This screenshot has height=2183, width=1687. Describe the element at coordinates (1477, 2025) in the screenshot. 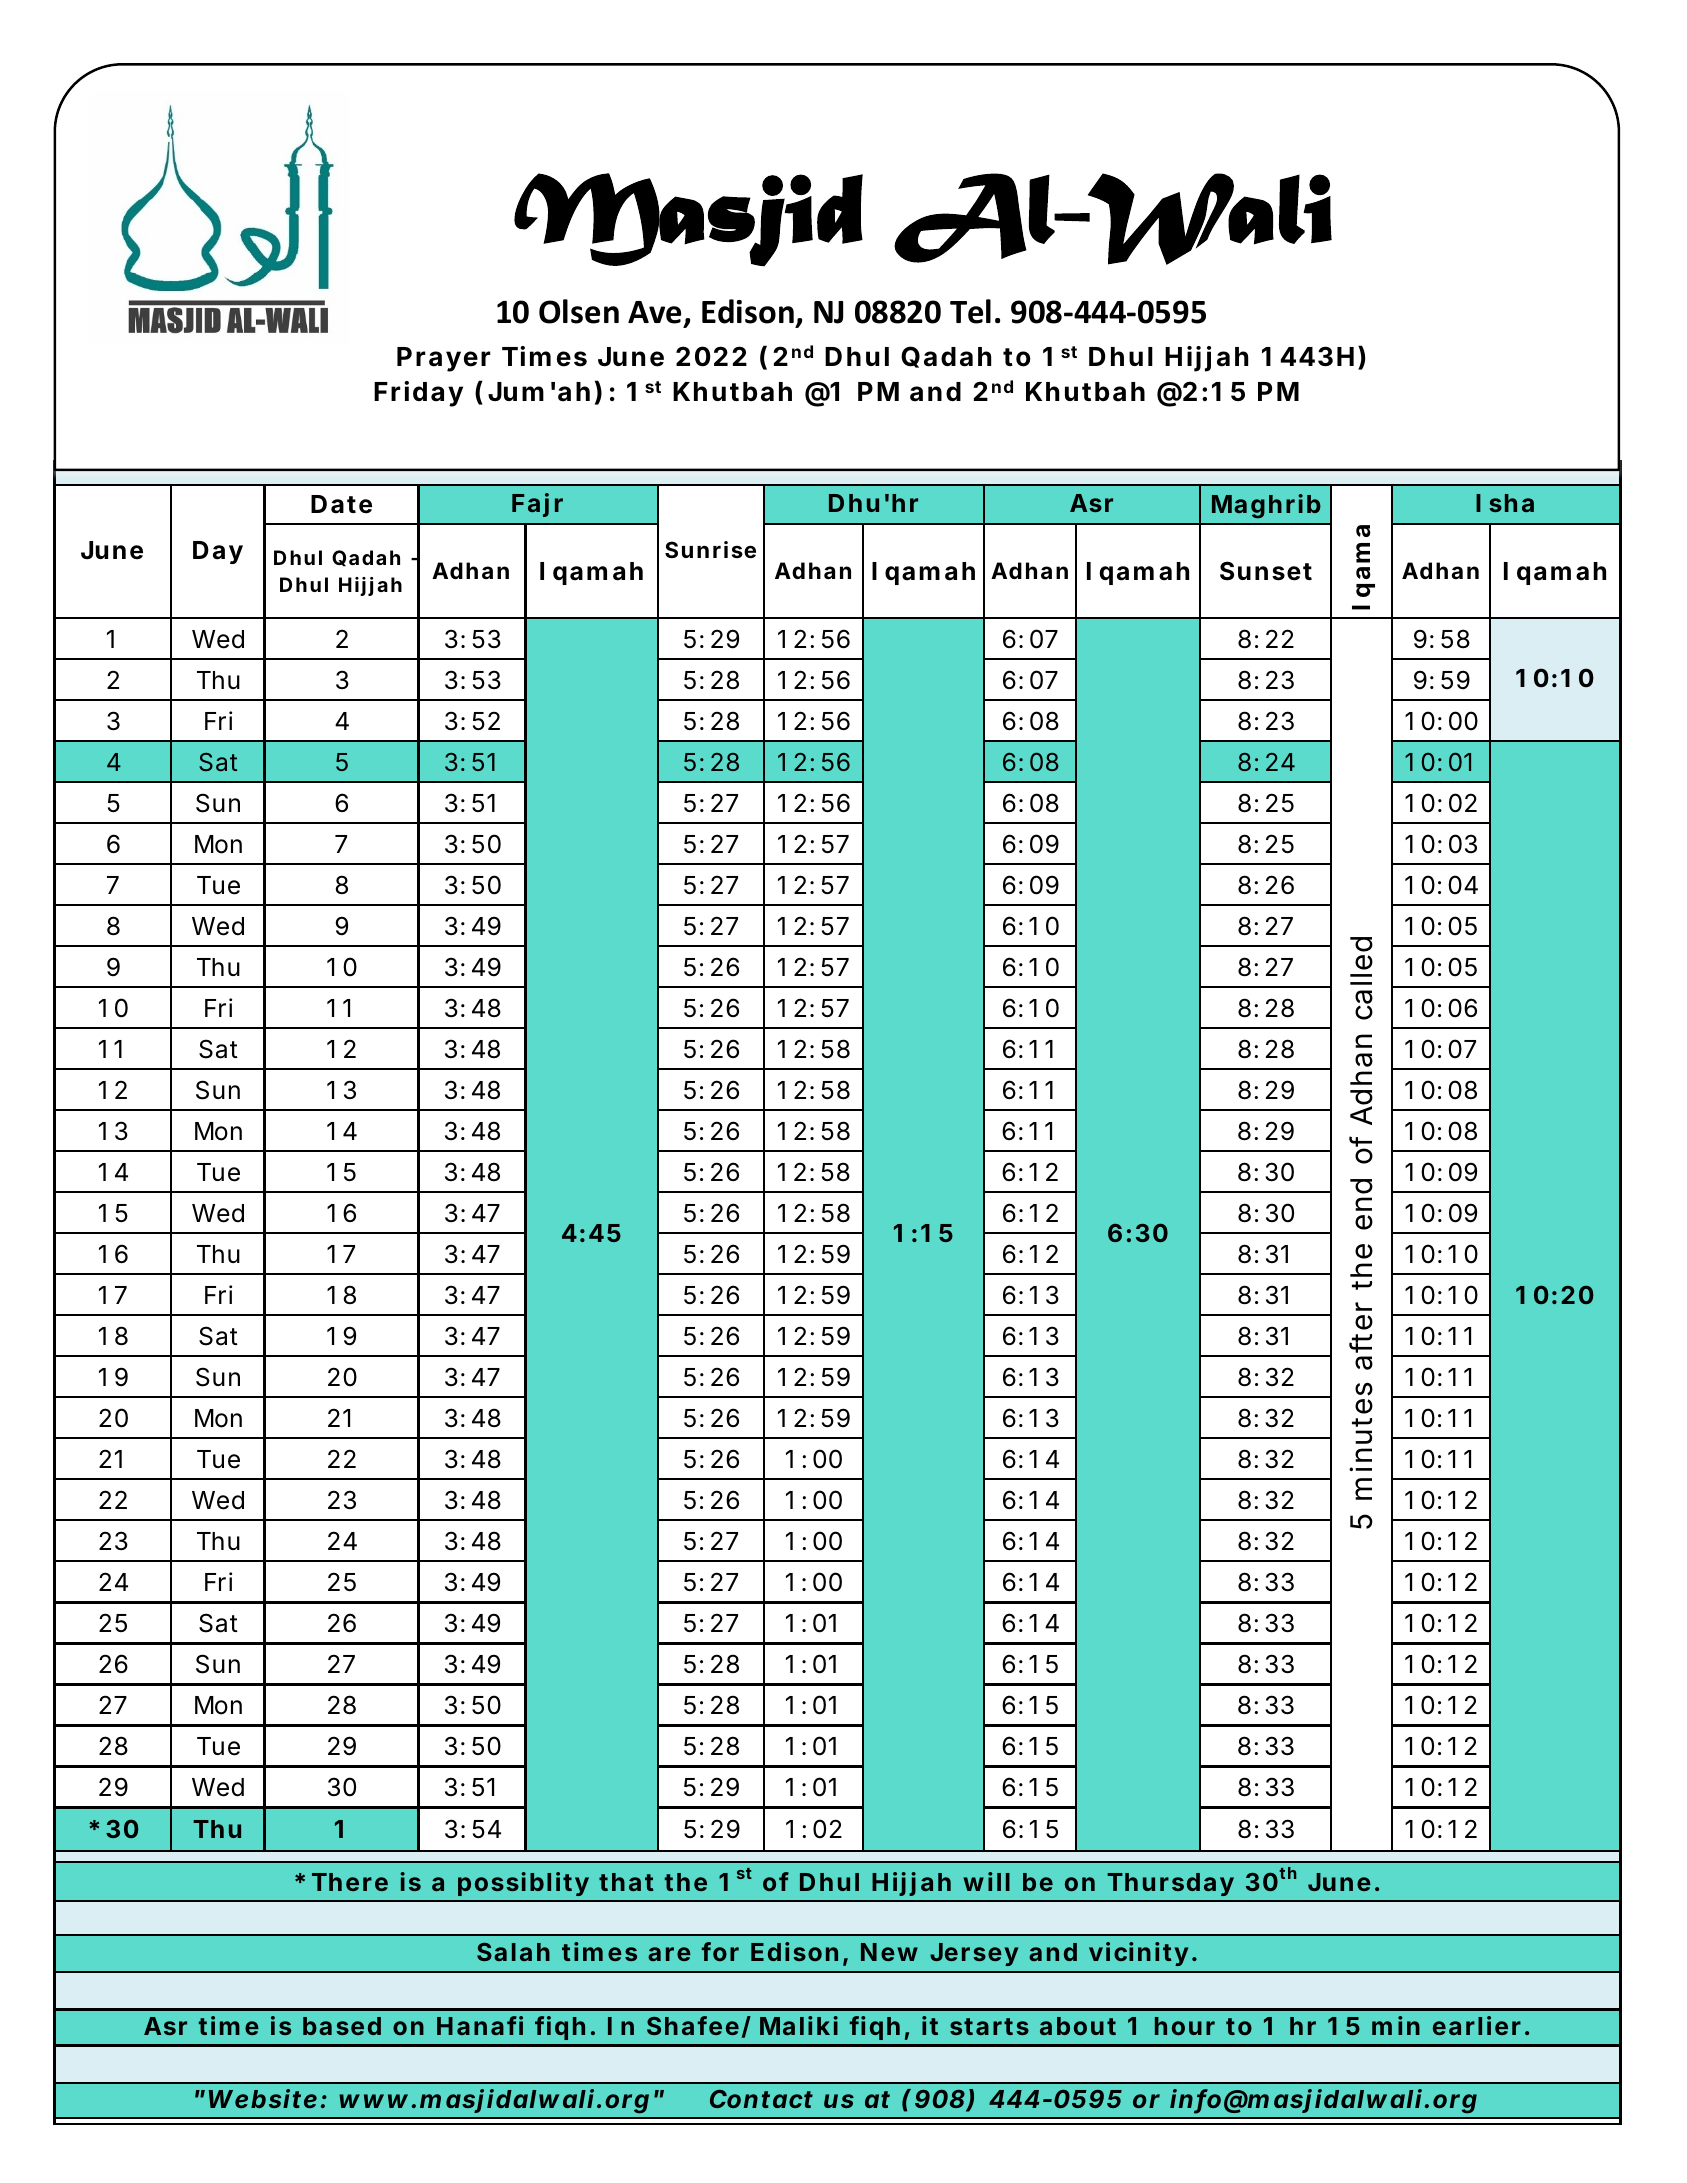

I see `earlier` at that location.
